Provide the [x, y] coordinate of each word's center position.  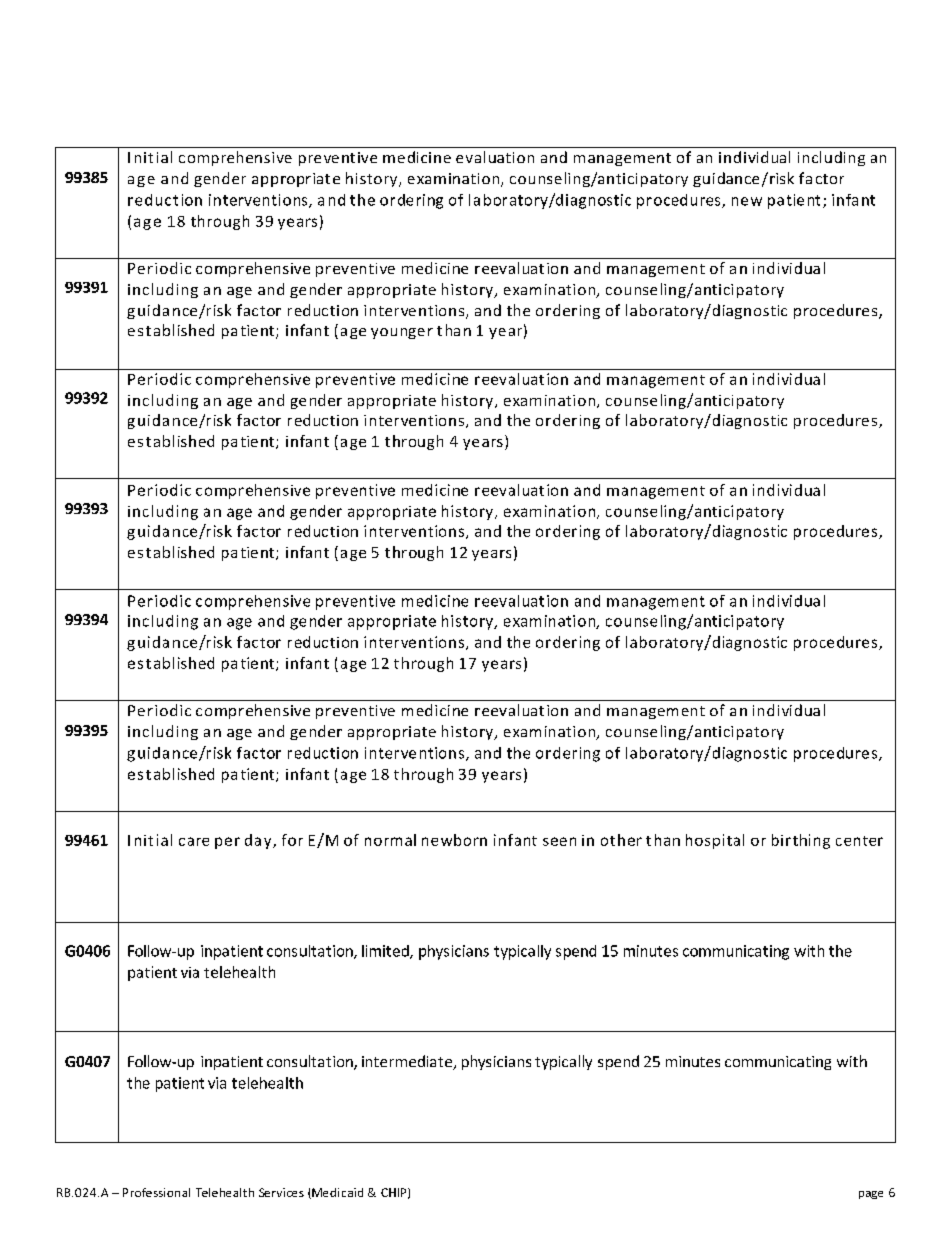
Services [281, 1192]
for [292, 840]
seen [559, 841]
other [621, 840]
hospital [715, 841]
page [871, 1195]
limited [386, 952]
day [259, 841]
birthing [801, 841]
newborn [454, 840]
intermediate [408, 1062]
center [859, 841]
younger [402, 333]
